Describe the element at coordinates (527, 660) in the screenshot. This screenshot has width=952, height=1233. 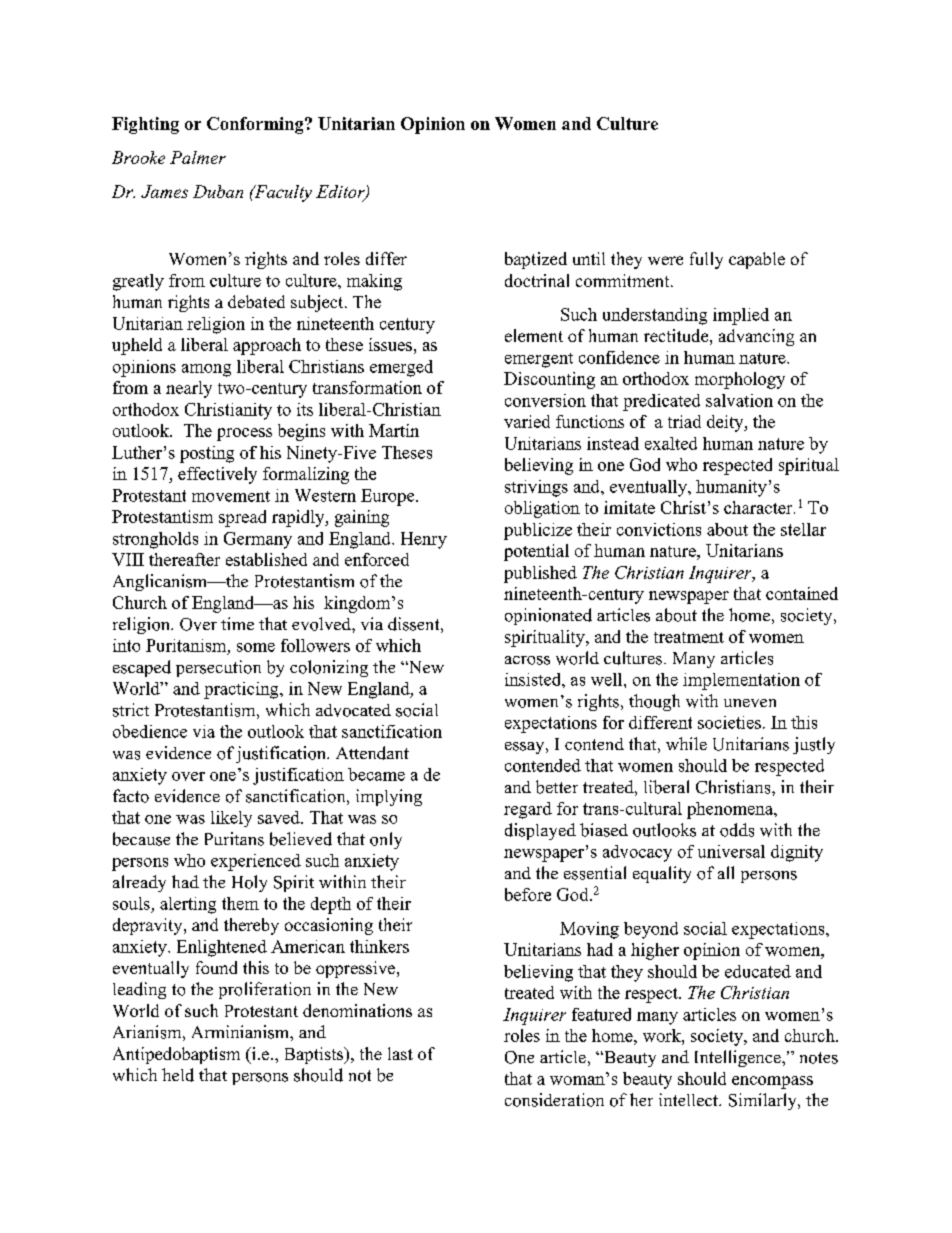
I see `across` at that location.
